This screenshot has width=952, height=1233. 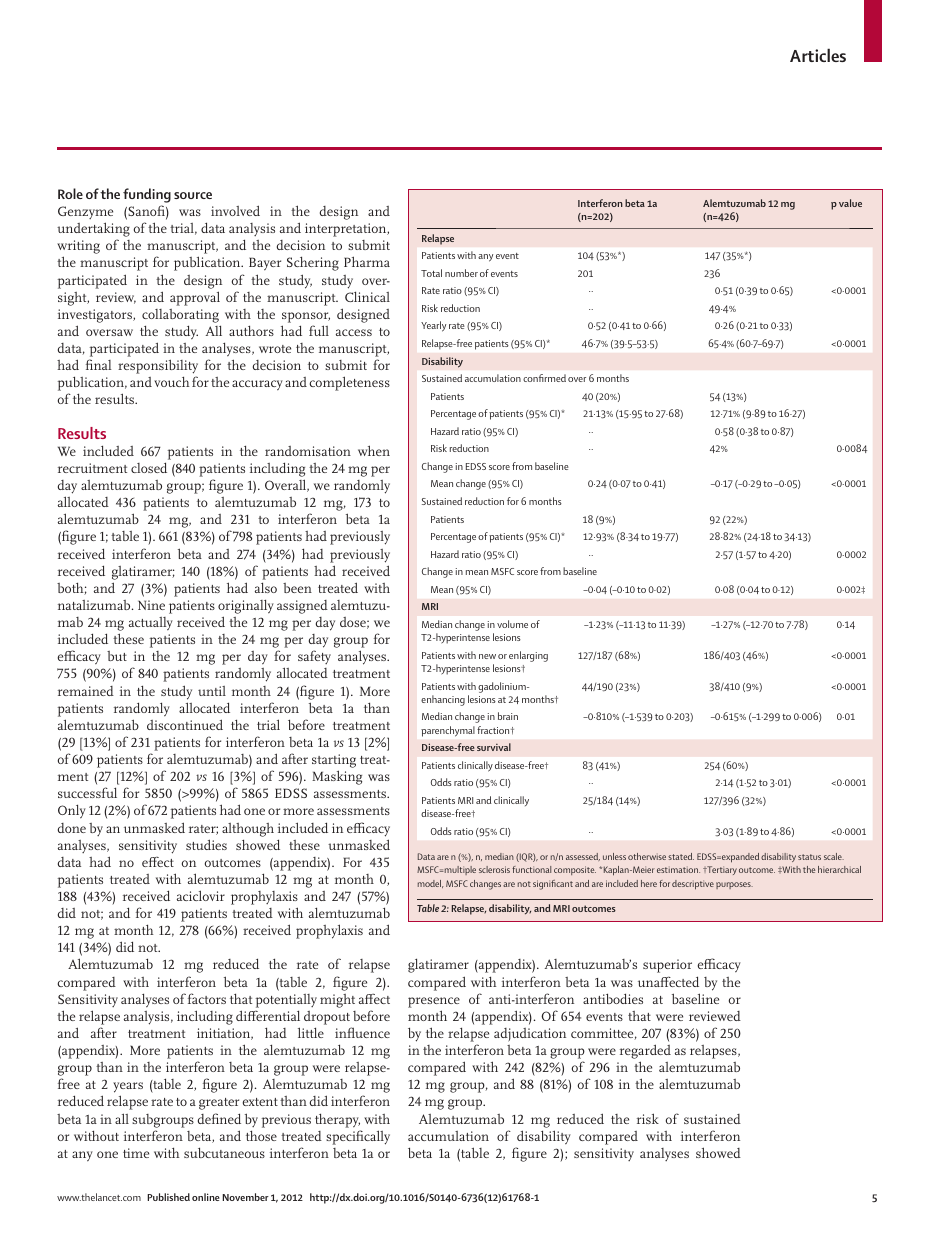 What do you see at coordinates (147, 195) in the screenshot?
I see `funding` at bounding box center [147, 195].
